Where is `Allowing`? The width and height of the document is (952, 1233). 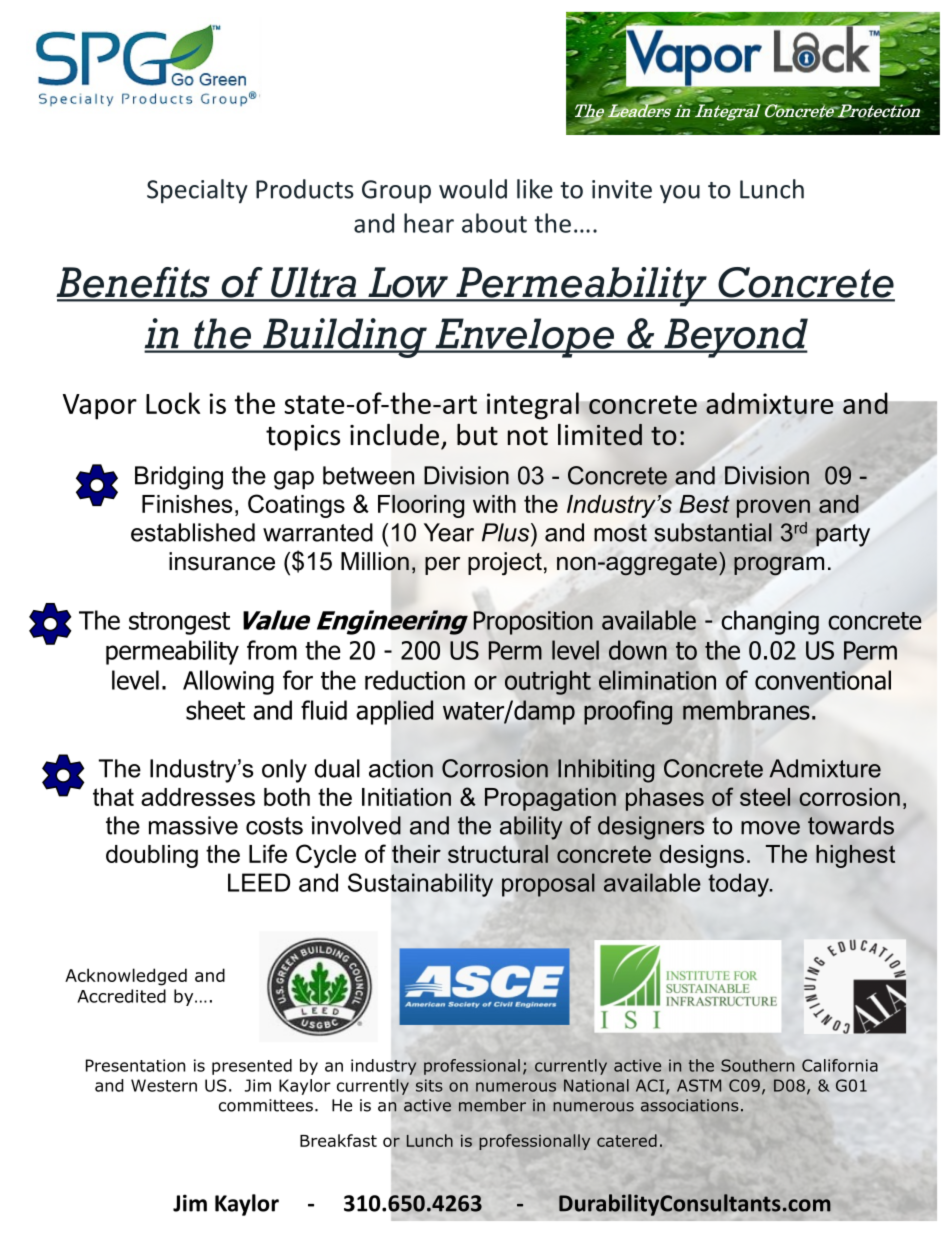 Allowing is located at coordinates (228, 682).
